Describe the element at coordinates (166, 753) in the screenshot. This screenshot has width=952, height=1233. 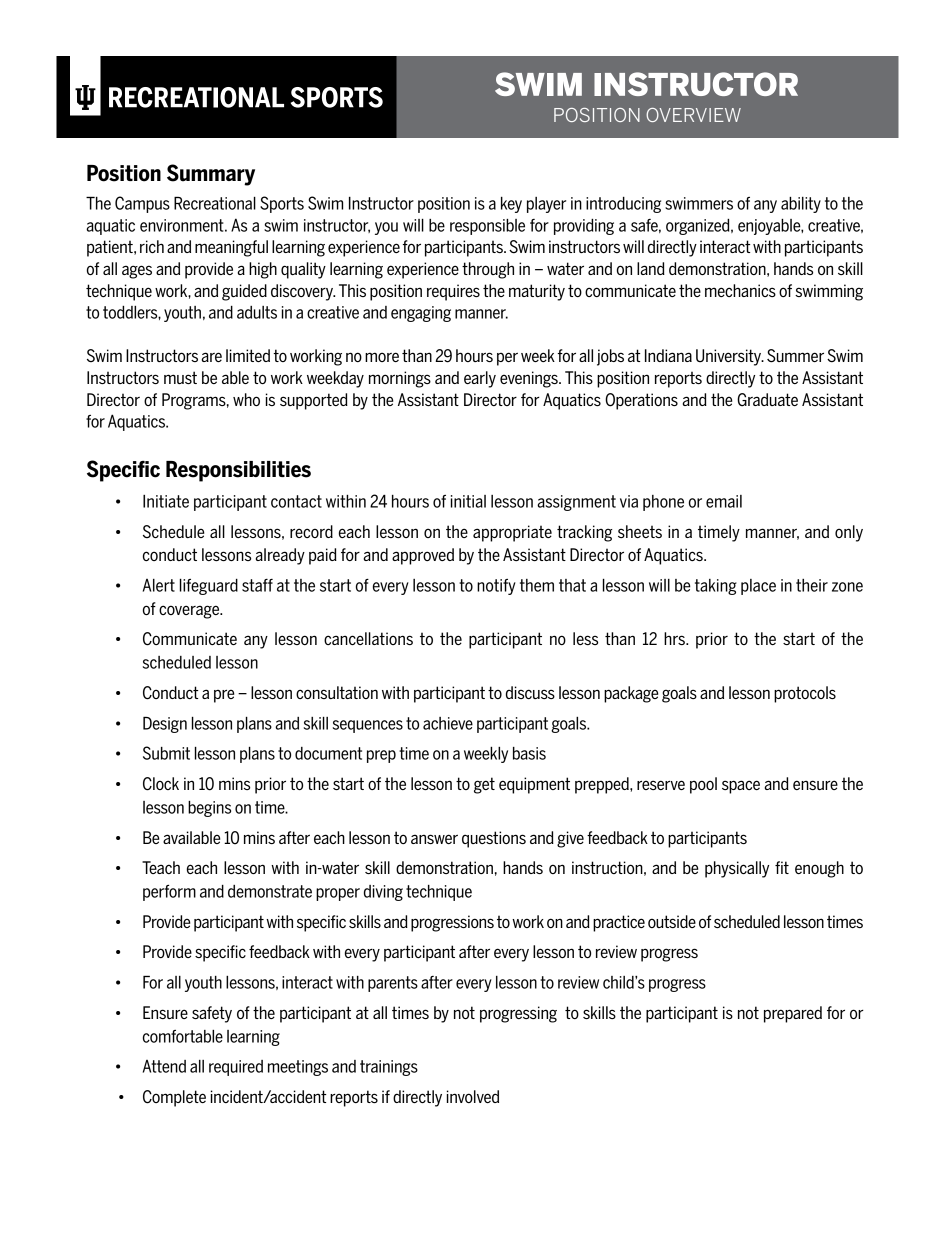
I see `Submit` at that location.
